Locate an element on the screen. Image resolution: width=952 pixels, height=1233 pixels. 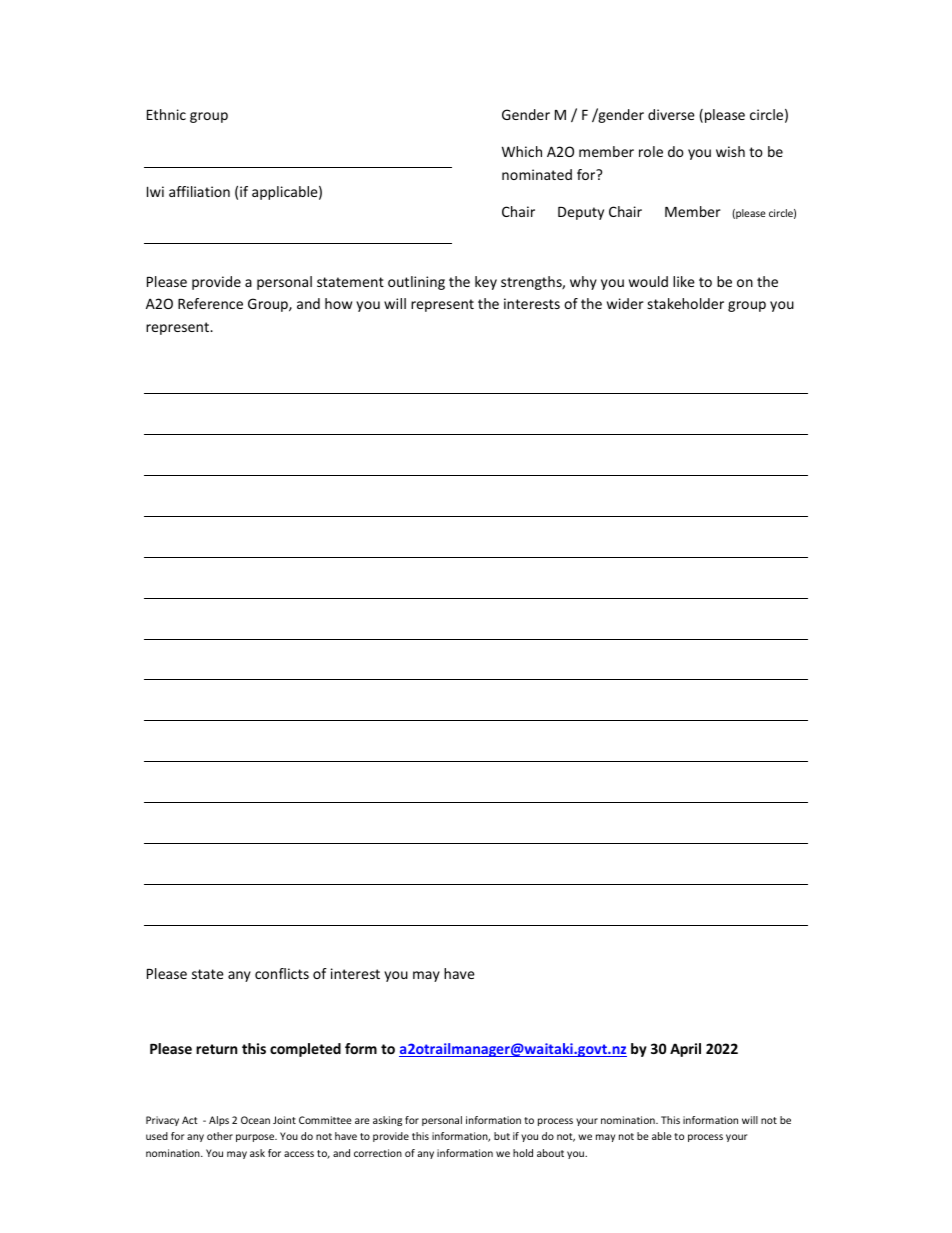
wider is located at coordinates (625, 303).
